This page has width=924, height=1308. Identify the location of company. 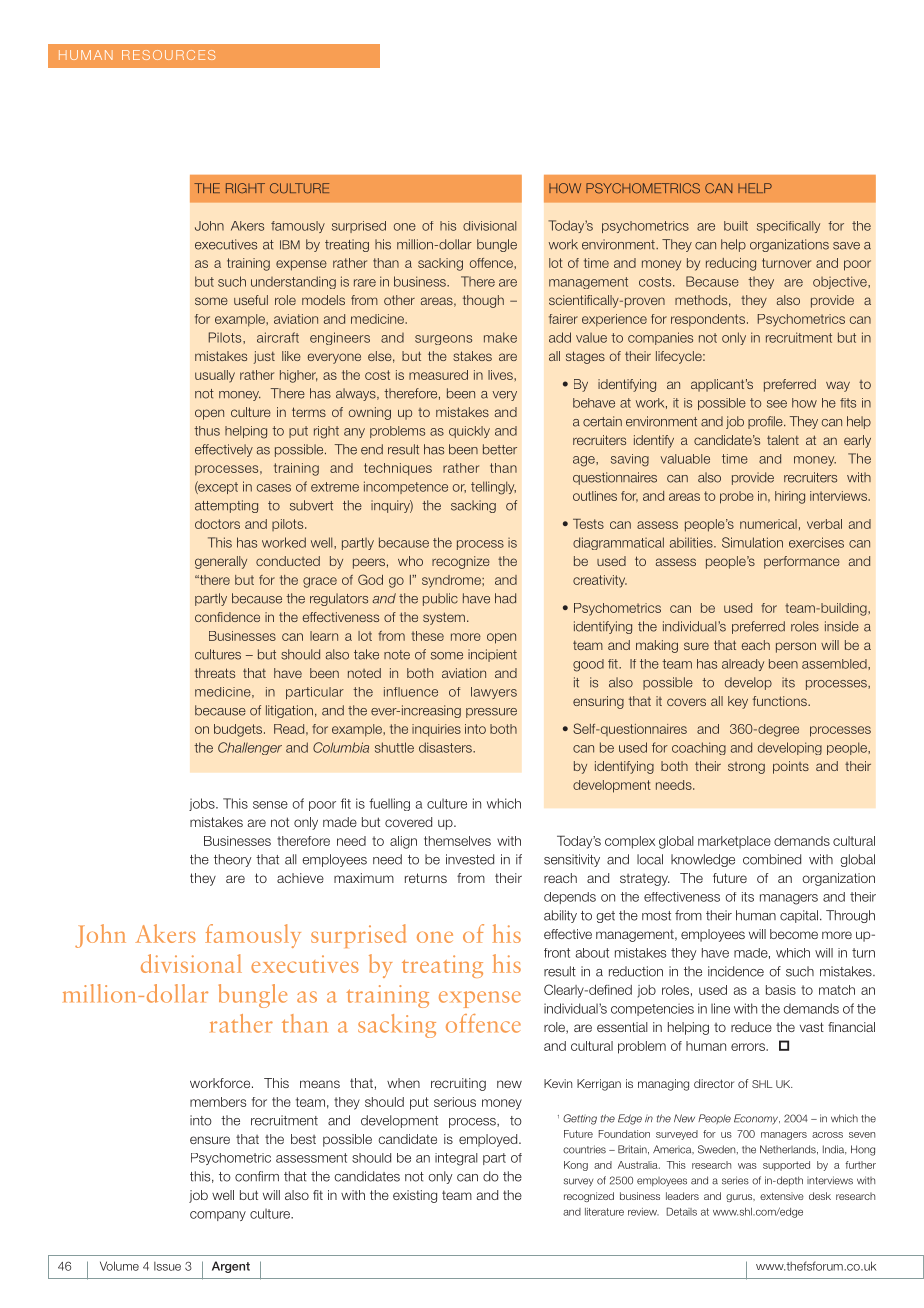
(218, 1216).
